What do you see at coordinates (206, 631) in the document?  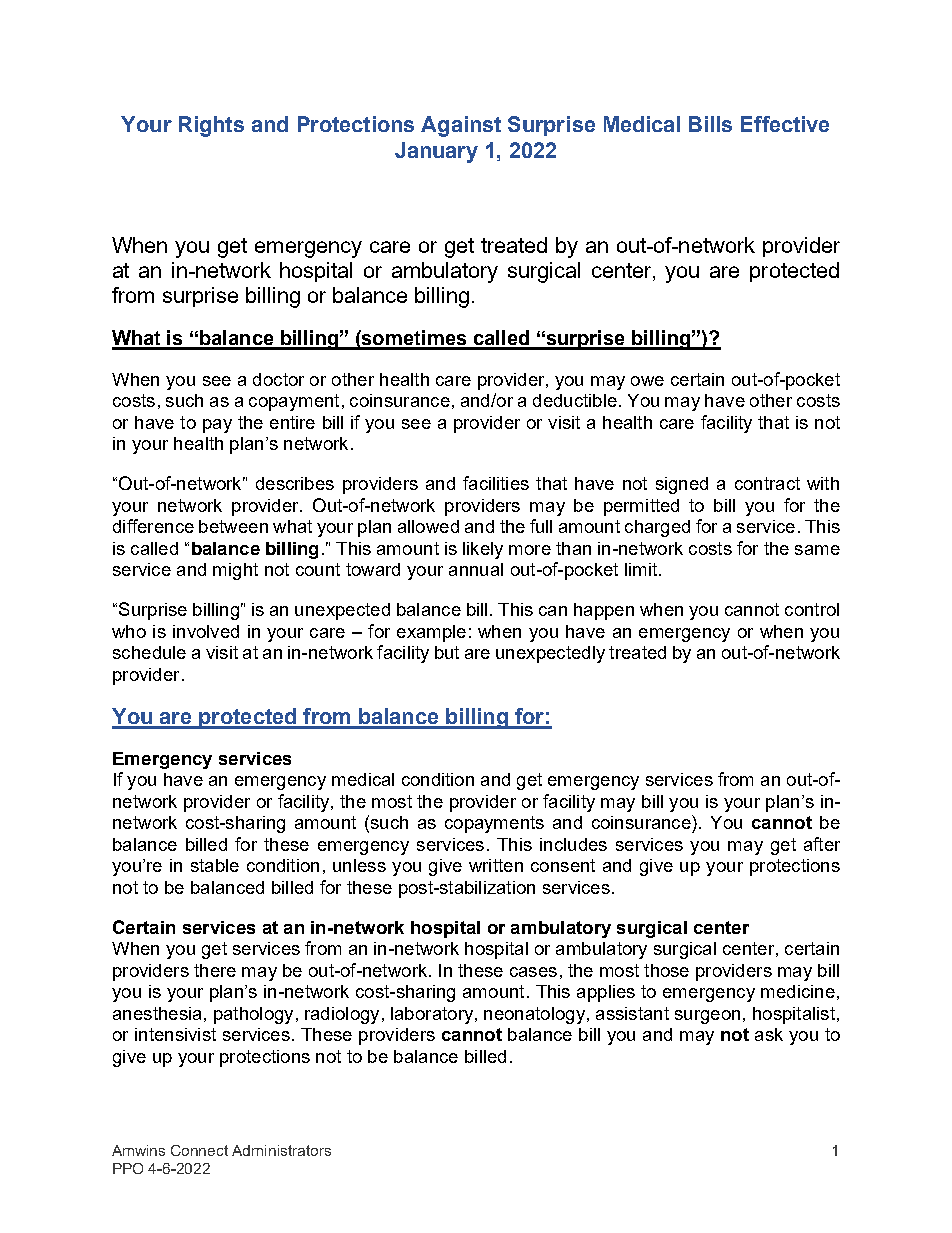 I see `involved` at bounding box center [206, 631].
